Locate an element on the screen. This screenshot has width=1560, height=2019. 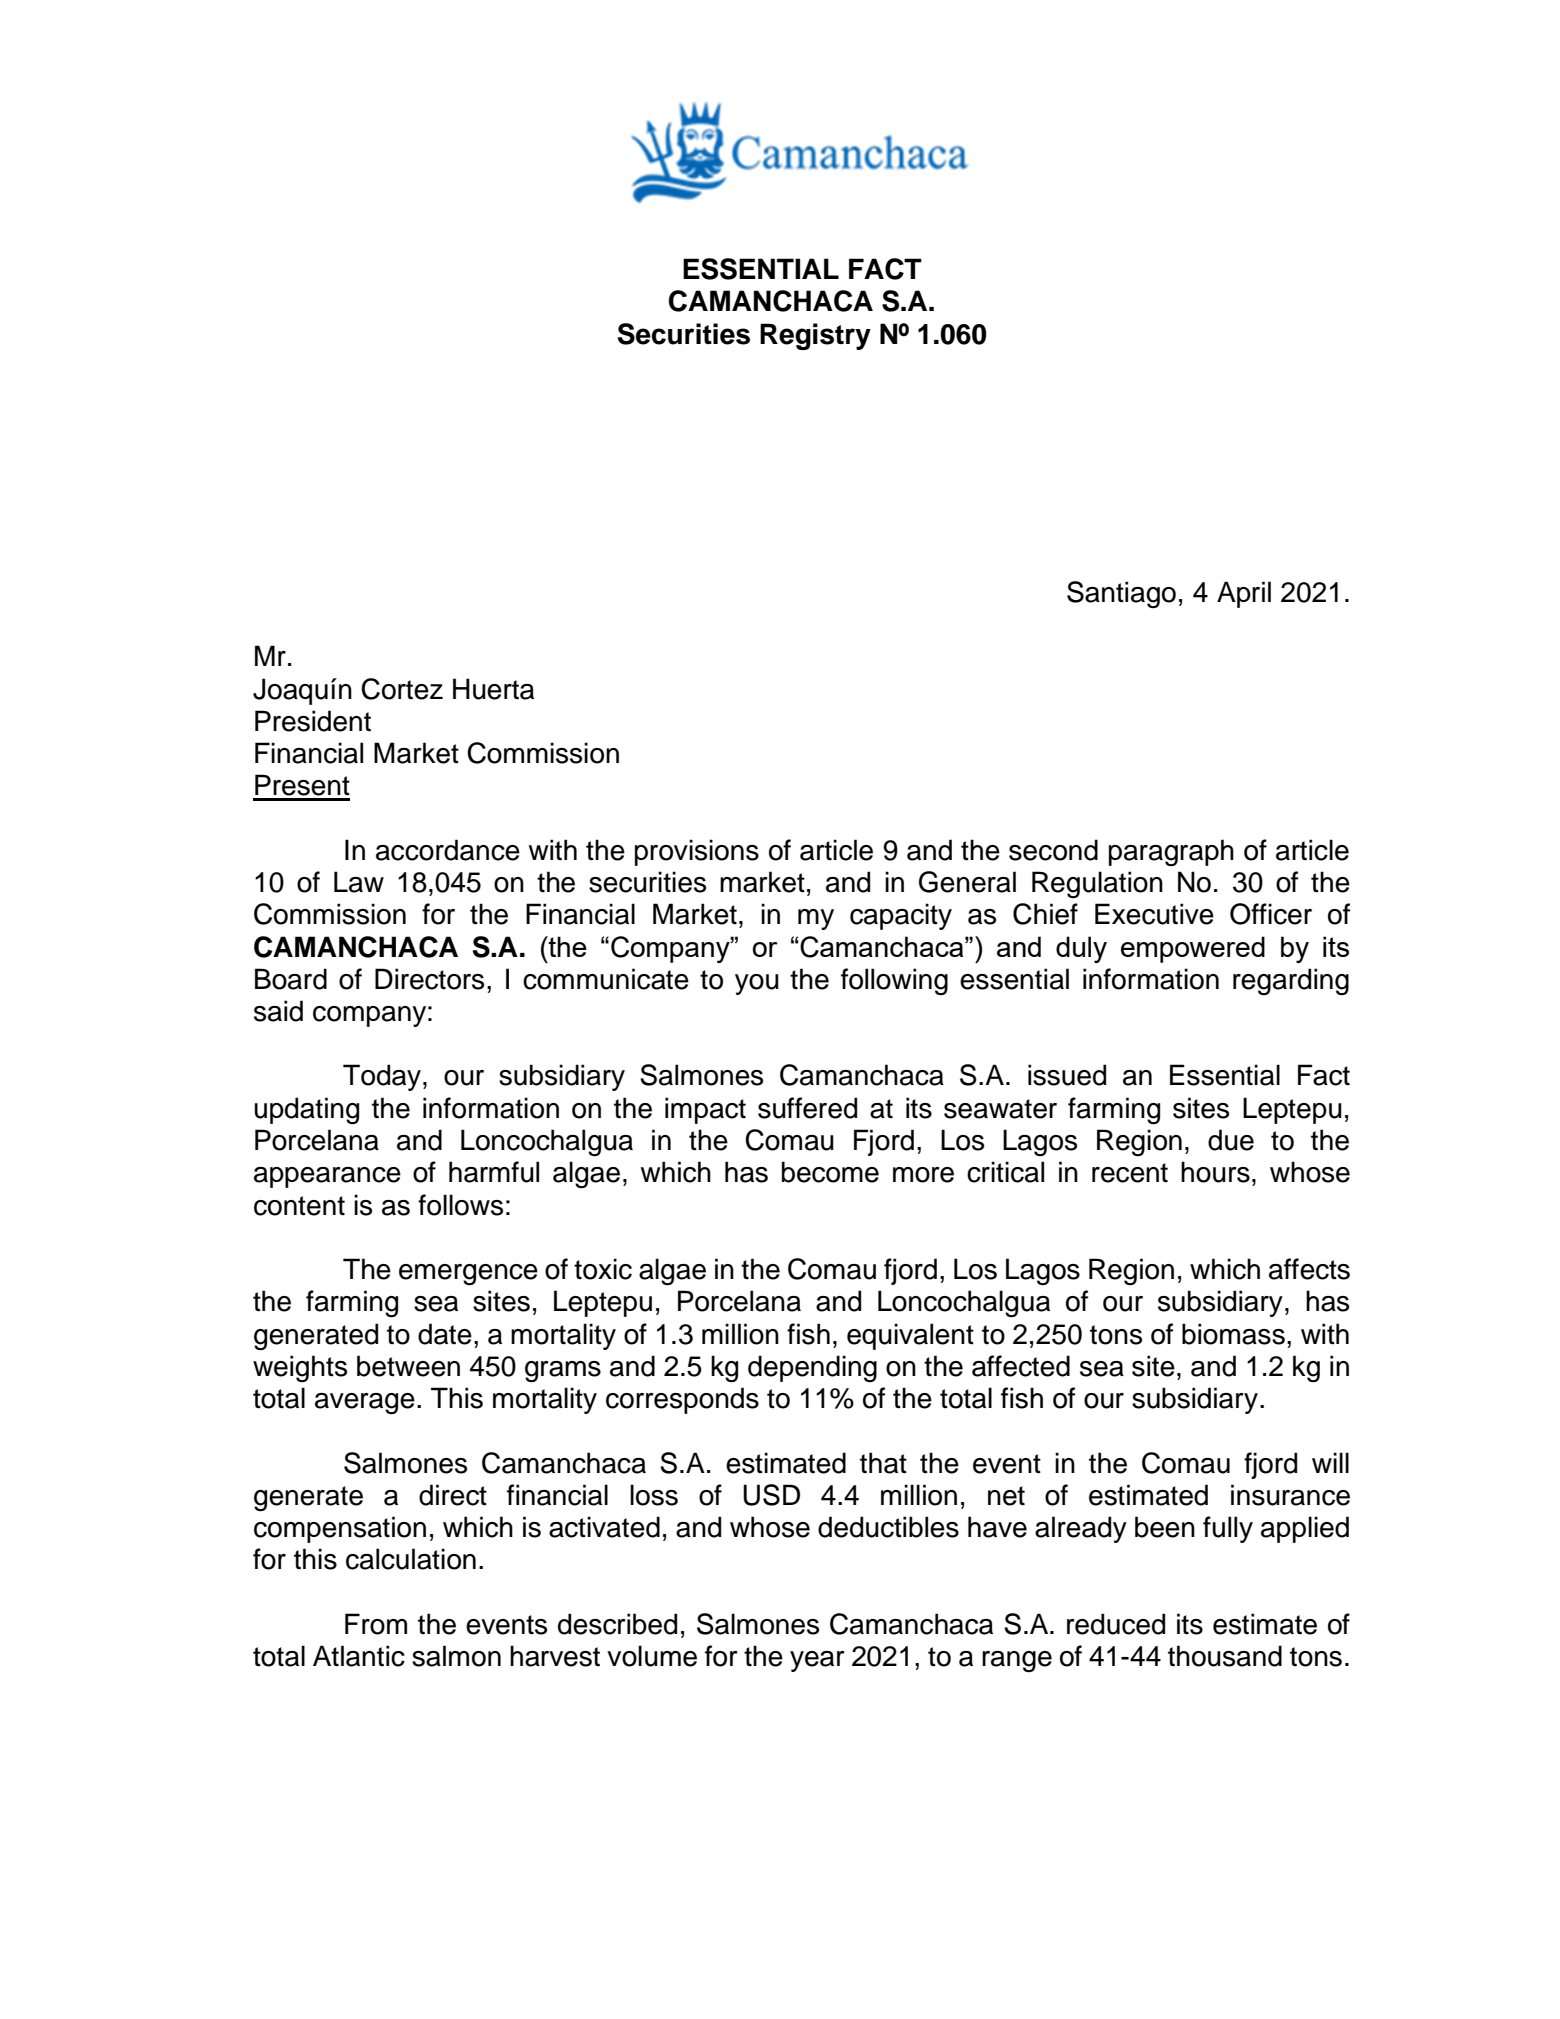
become is located at coordinates (830, 1172).
